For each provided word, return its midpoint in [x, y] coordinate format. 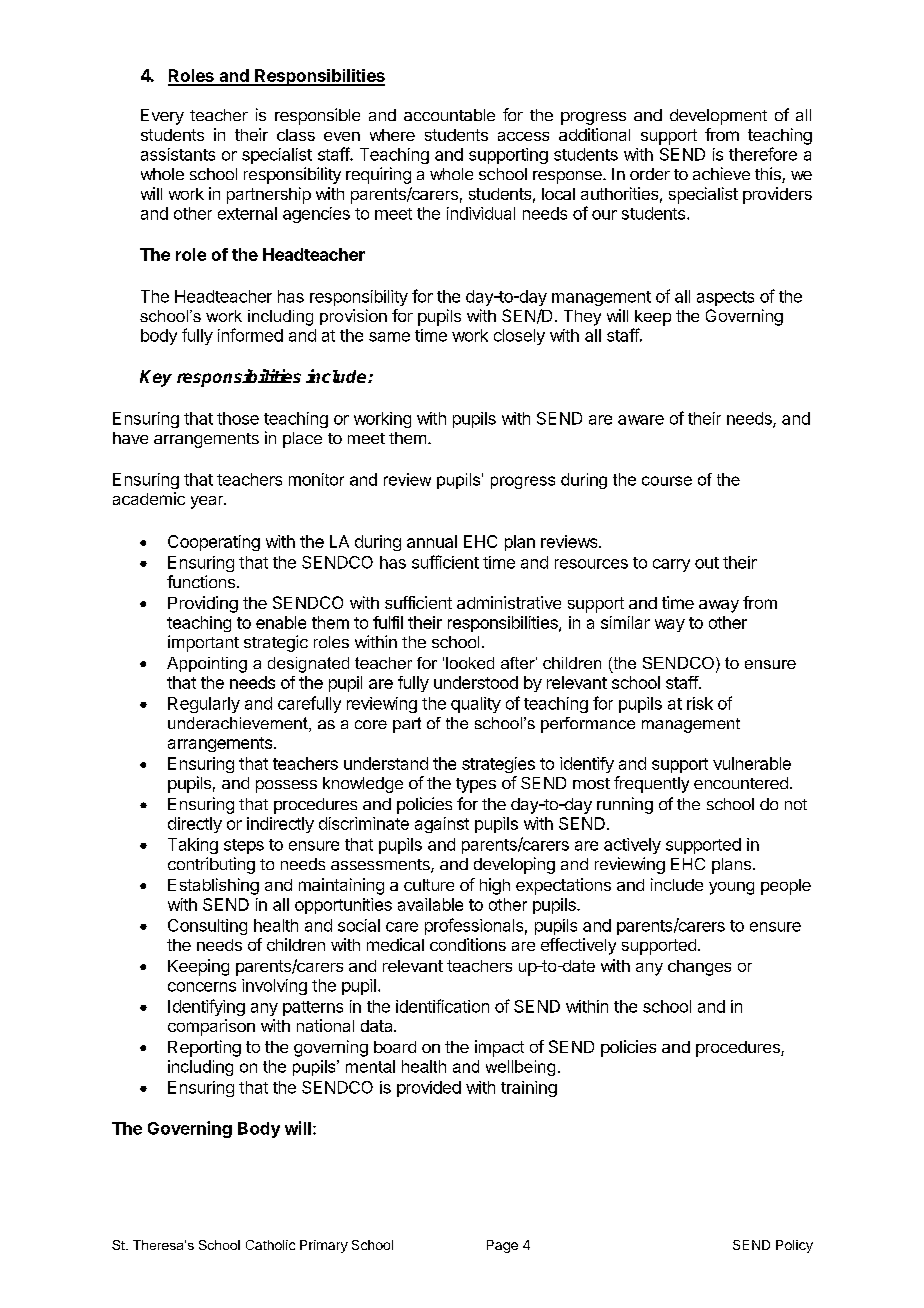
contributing [211, 865]
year [208, 502]
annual [432, 541]
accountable [449, 115]
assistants [178, 154]
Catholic [270, 1245]
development [718, 117]
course [667, 481]
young [731, 888]
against [442, 825]
